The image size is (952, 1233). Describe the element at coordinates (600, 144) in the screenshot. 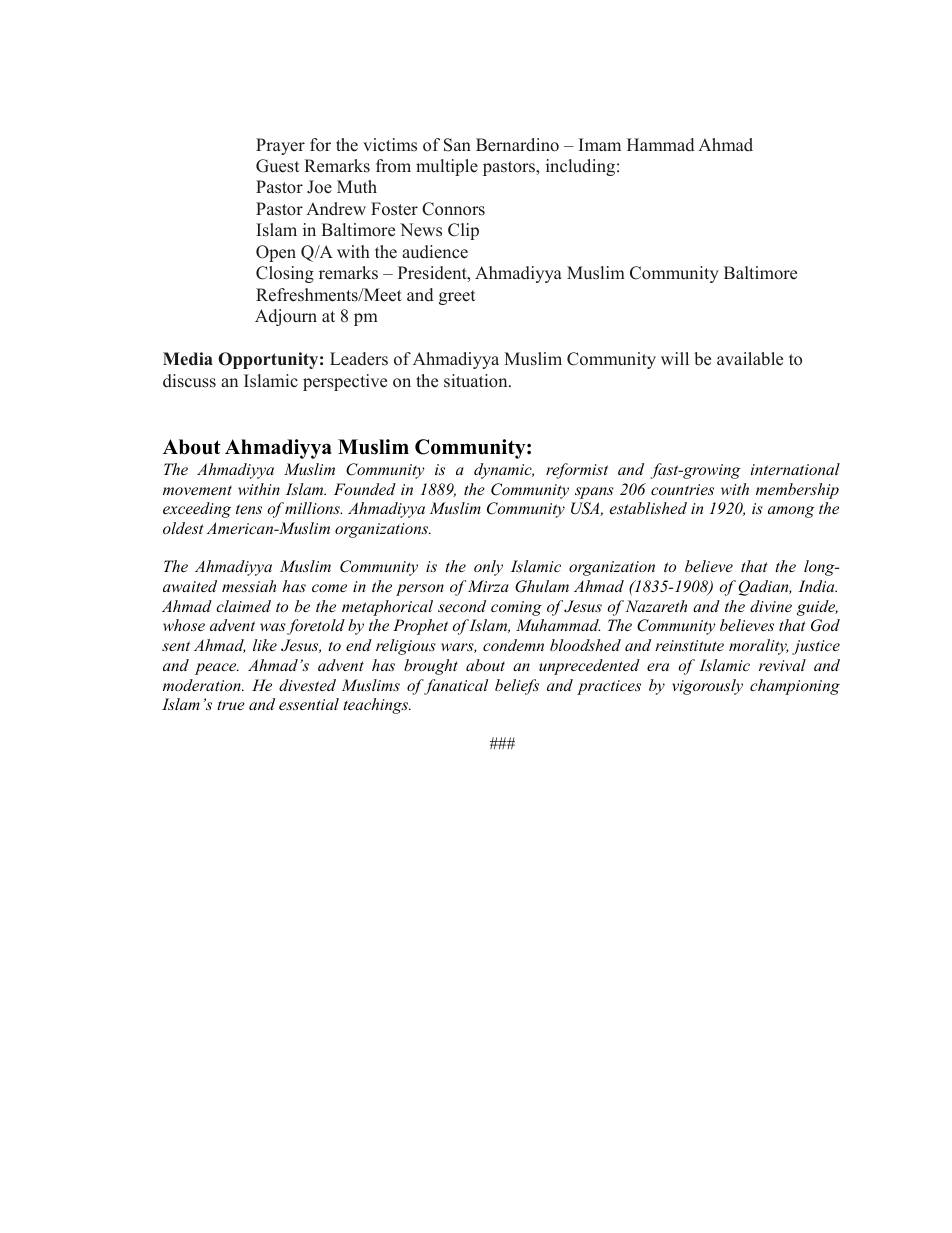

I see `Imam` at that location.
